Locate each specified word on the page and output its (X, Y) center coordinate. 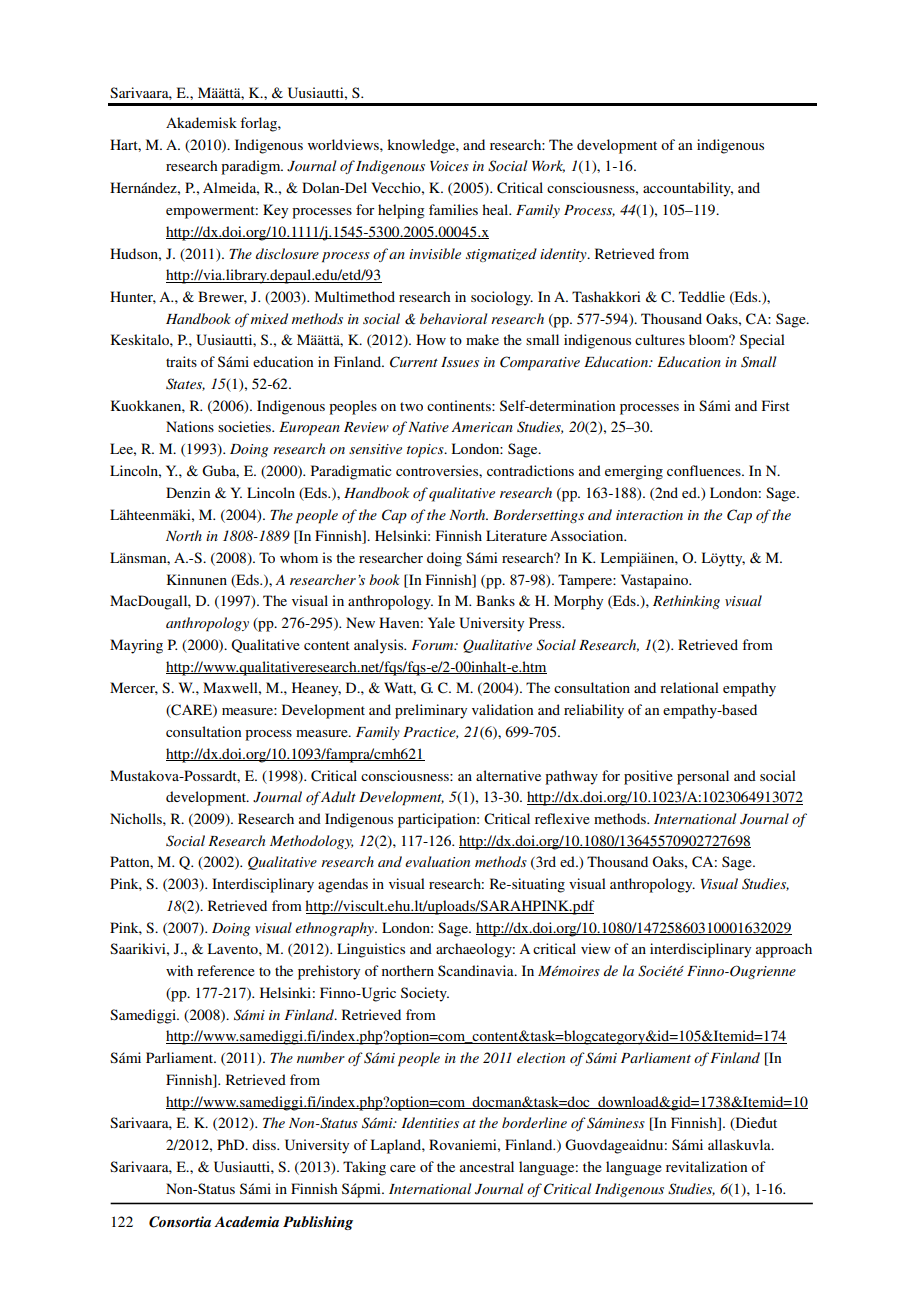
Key (275, 211)
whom (299, 557)
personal (703, 777)
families (453, 209)
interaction (649, 515)
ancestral (487, 1166)
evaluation (437, 861)
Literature (516, 535)
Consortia (180, 1222)
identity (564, 255)
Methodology (311, 842)
